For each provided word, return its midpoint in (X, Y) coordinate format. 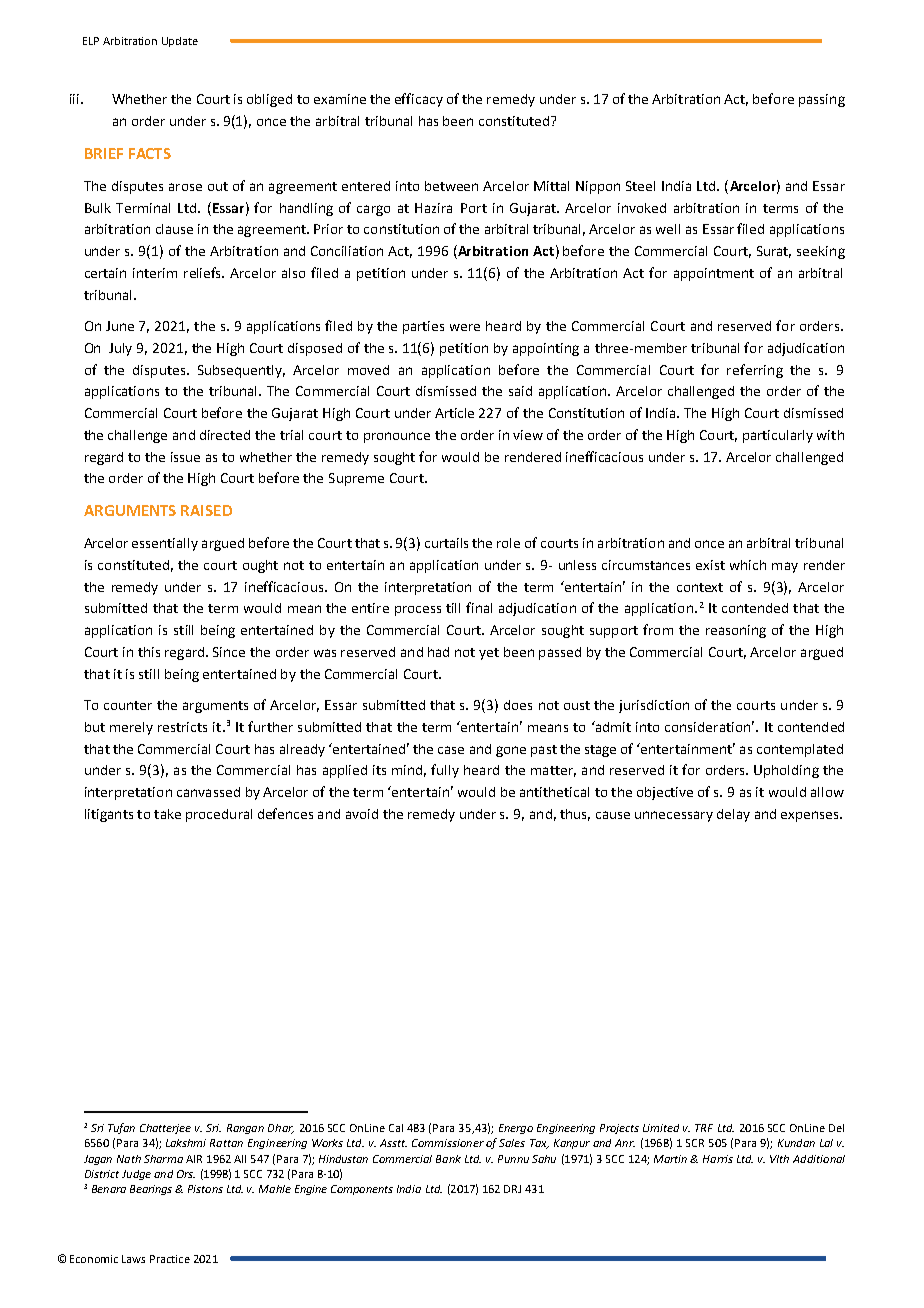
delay (733, 815)
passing (822, 100)
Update (180, 42)
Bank (448, 1159)
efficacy (419, 100)
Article (454, 413)
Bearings (151, 1190)
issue (185, 457)
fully (445, 771)
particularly (778, 436)
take (167, 814)
